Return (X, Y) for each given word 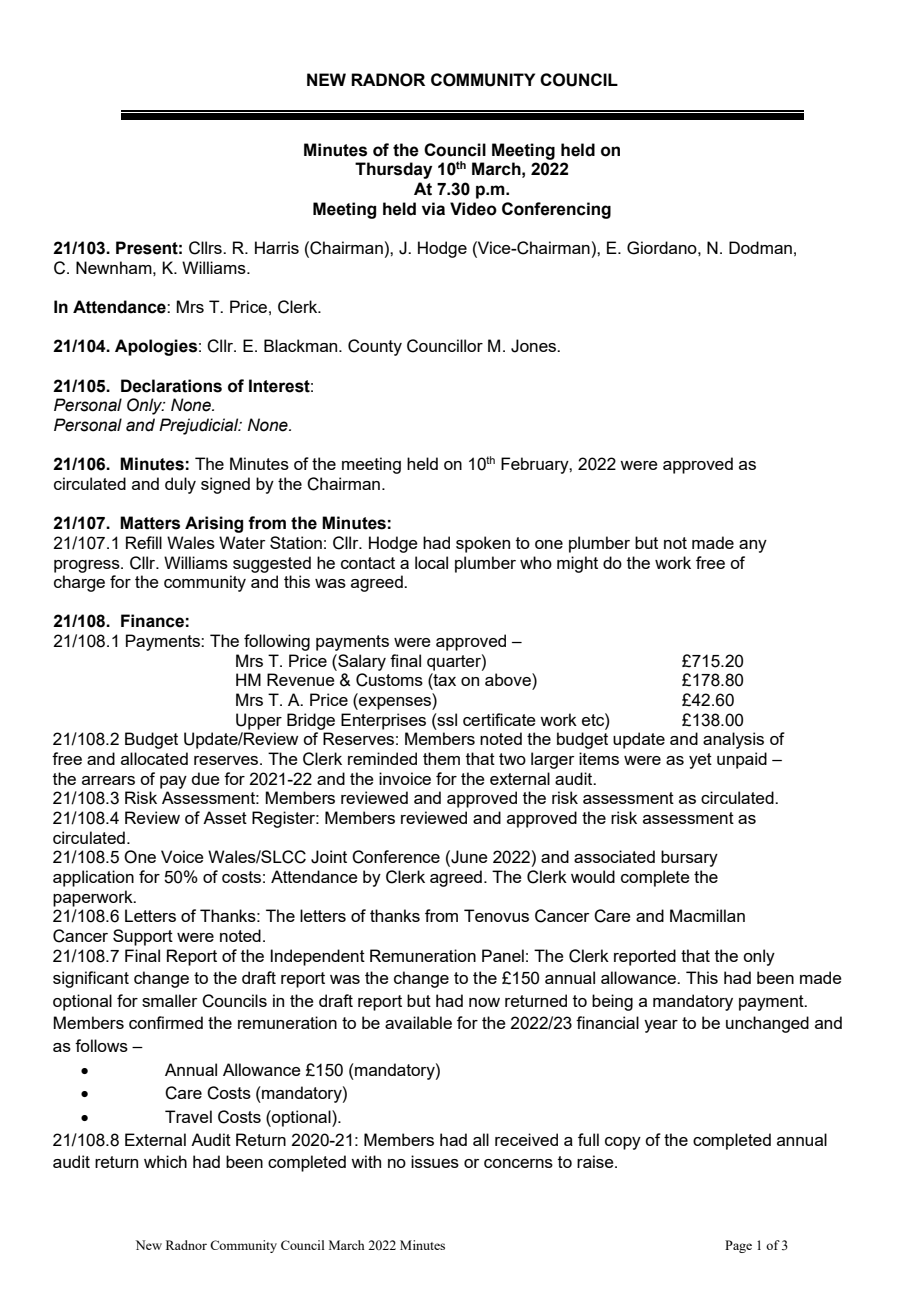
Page (738, 1246)
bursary (689, 858)
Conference (396, 857)
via (433, 209)
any (753, 546)
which (165, 1161)
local (431, 562)
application (93, 878)
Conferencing (556, 210)
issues (435, 1161)
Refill (144, 542)
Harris (277, 247)
